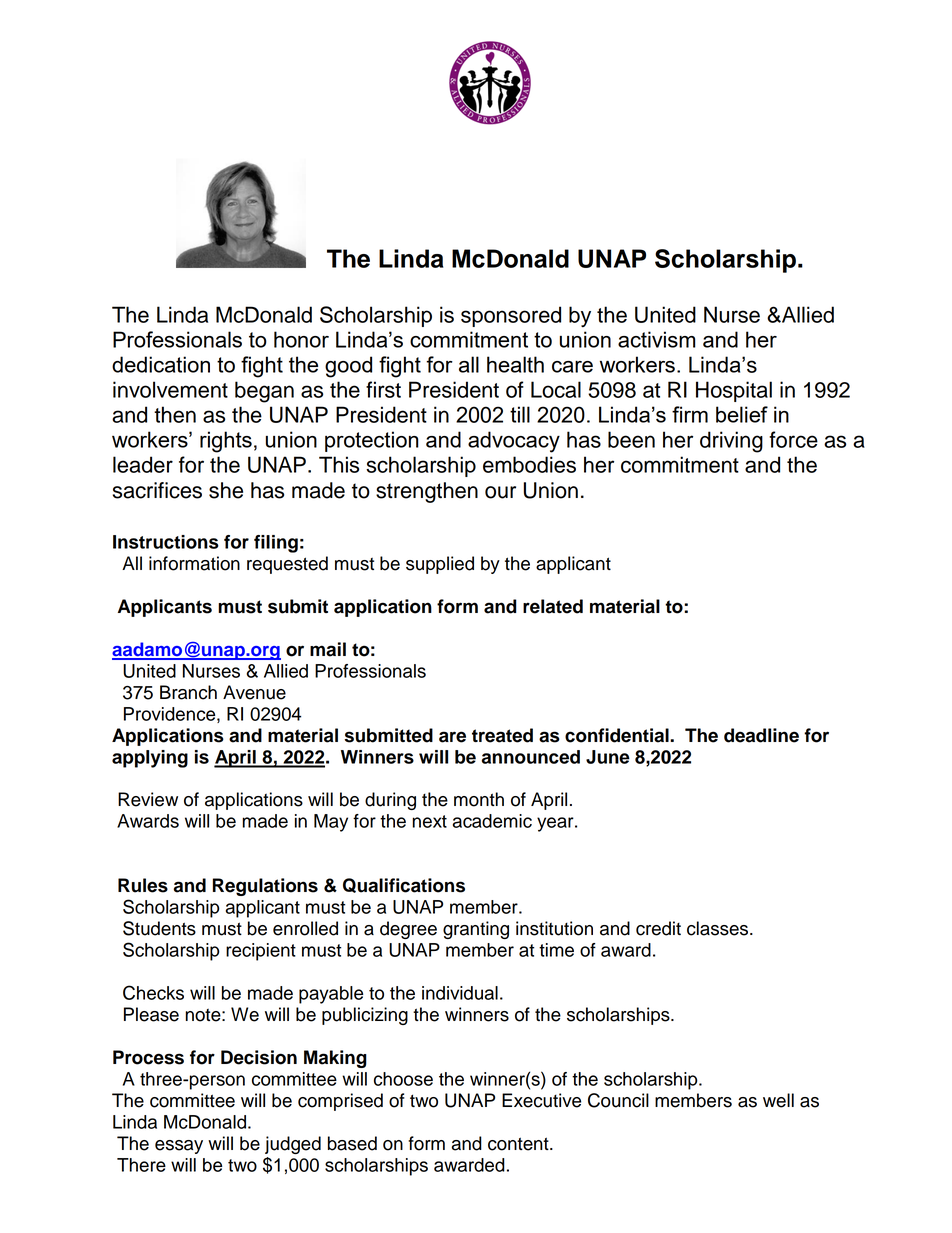 The height and width of the screenshot is (1233, 952). I want to click on dedication, so click(161, 364).
